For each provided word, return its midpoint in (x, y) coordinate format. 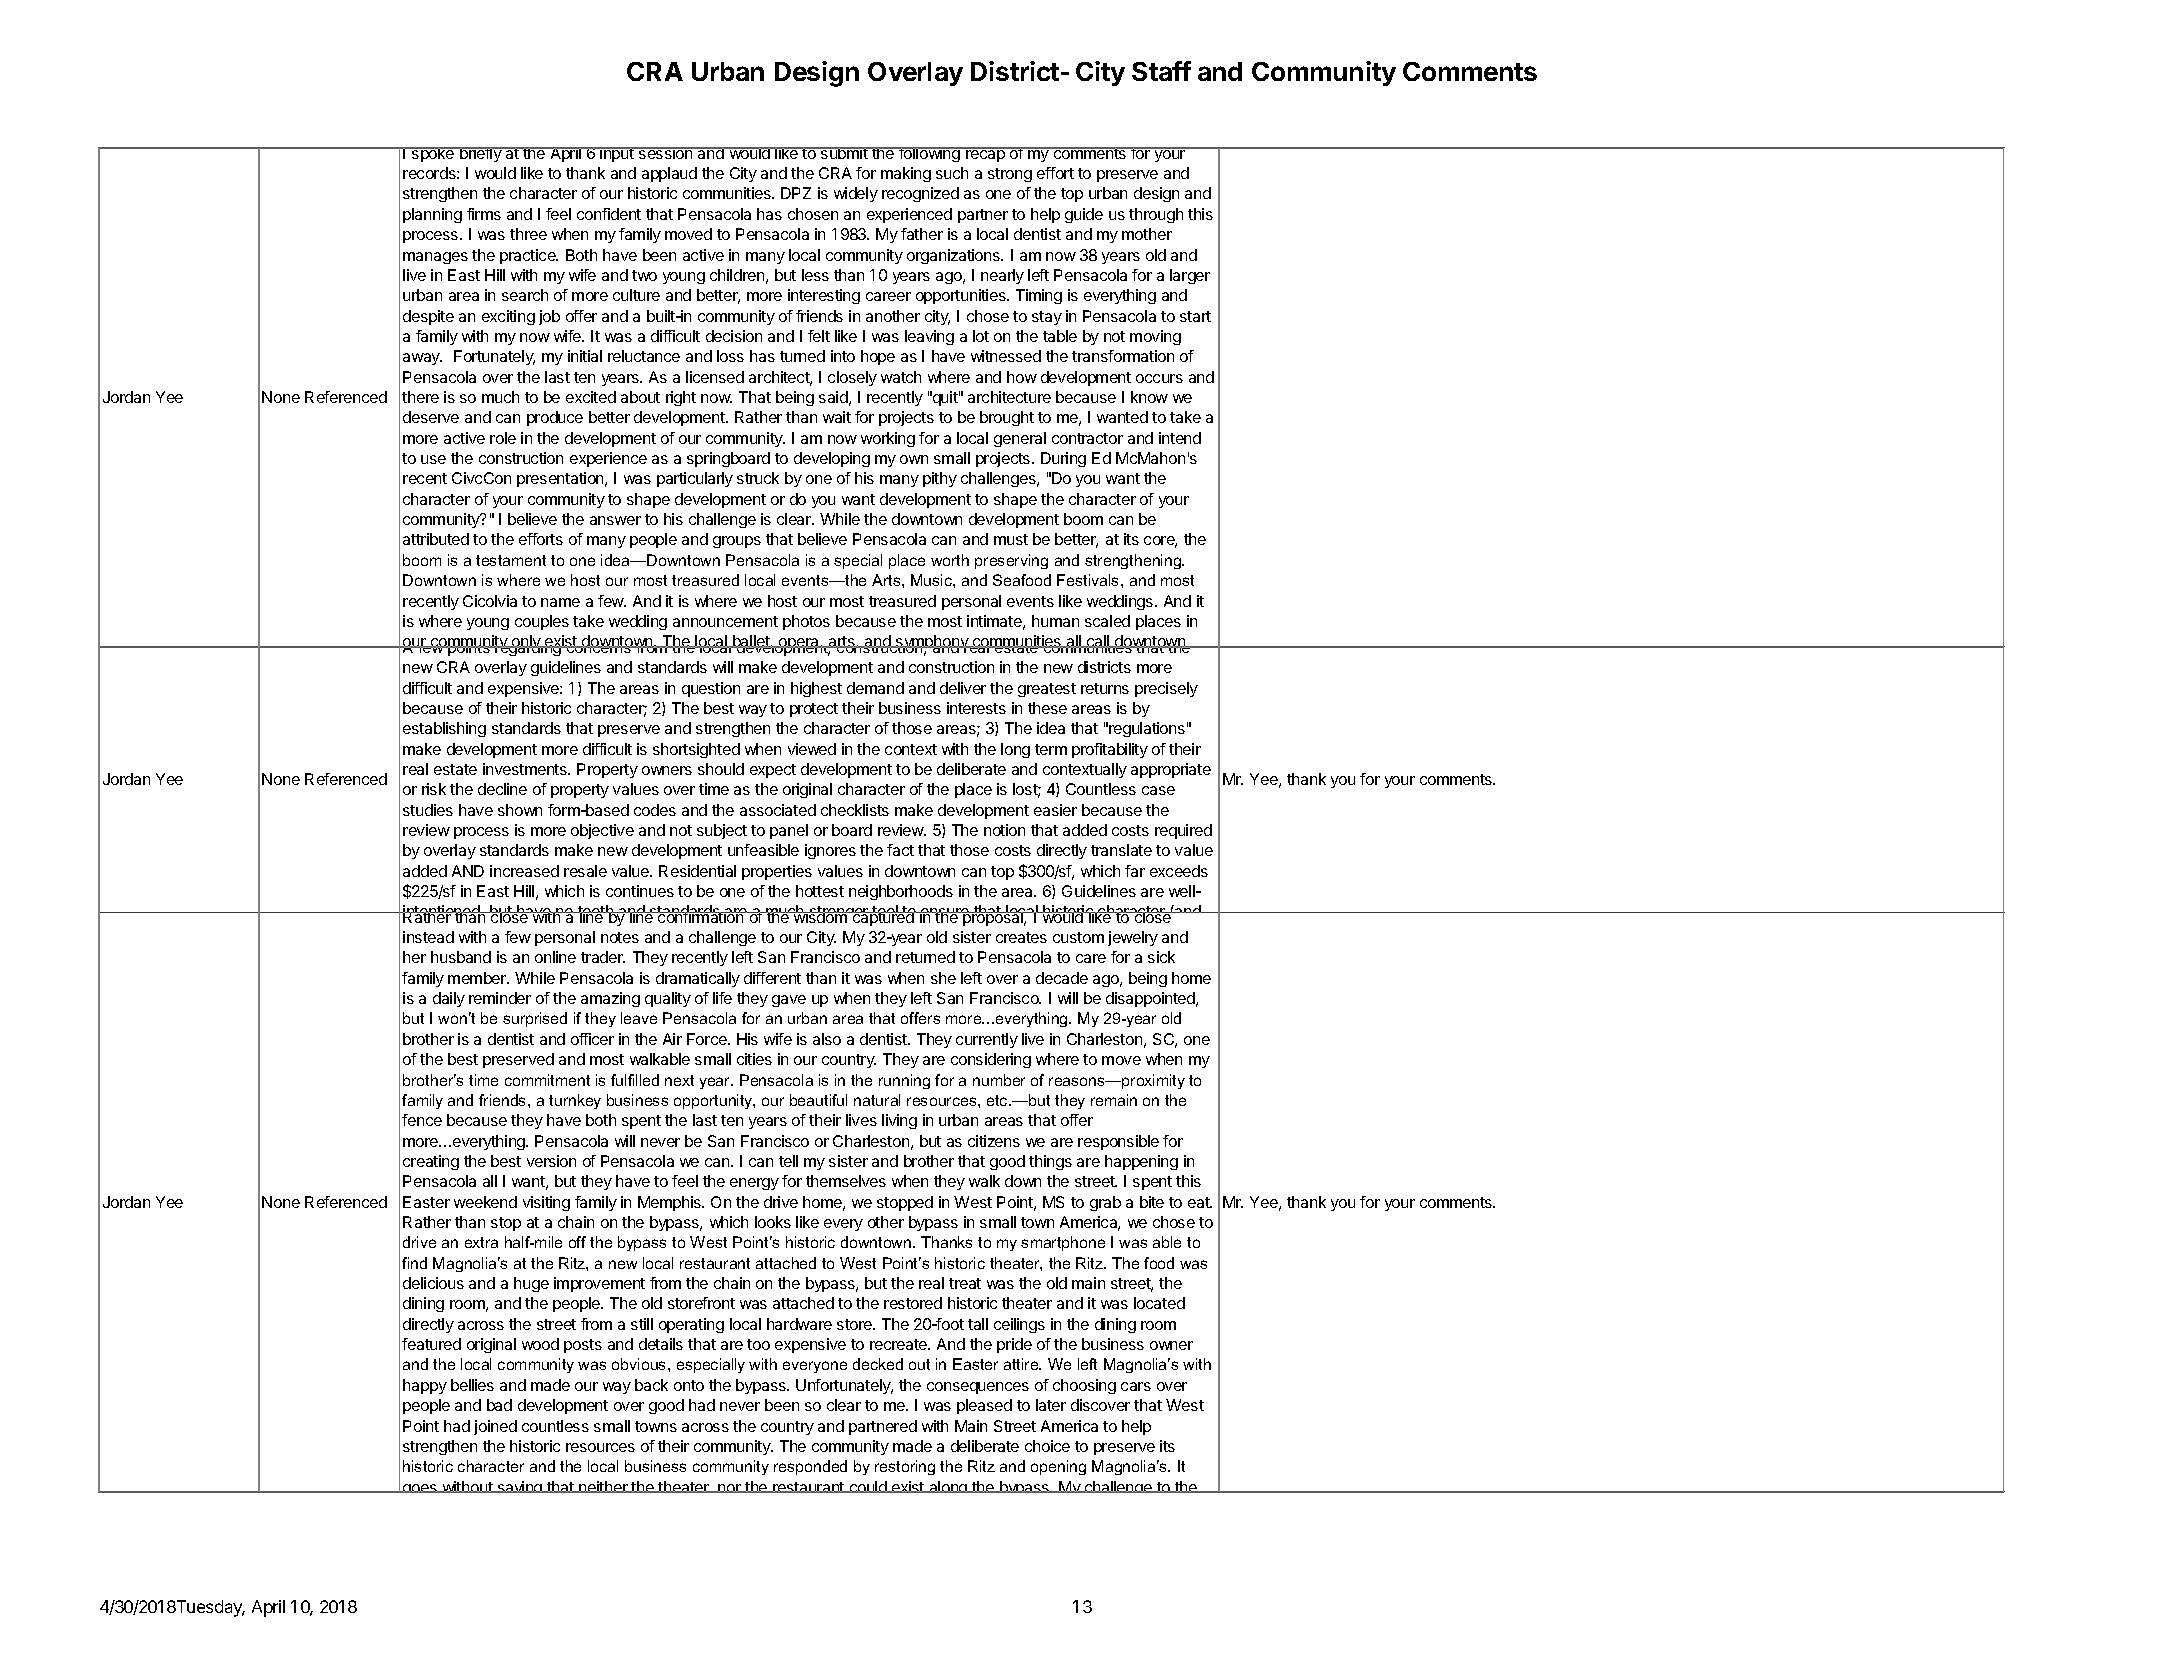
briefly (481, 154)
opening (1058, 1467)
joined (495, 1427)
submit (844, 153)
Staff (1161, 71)
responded (810, 1467)
